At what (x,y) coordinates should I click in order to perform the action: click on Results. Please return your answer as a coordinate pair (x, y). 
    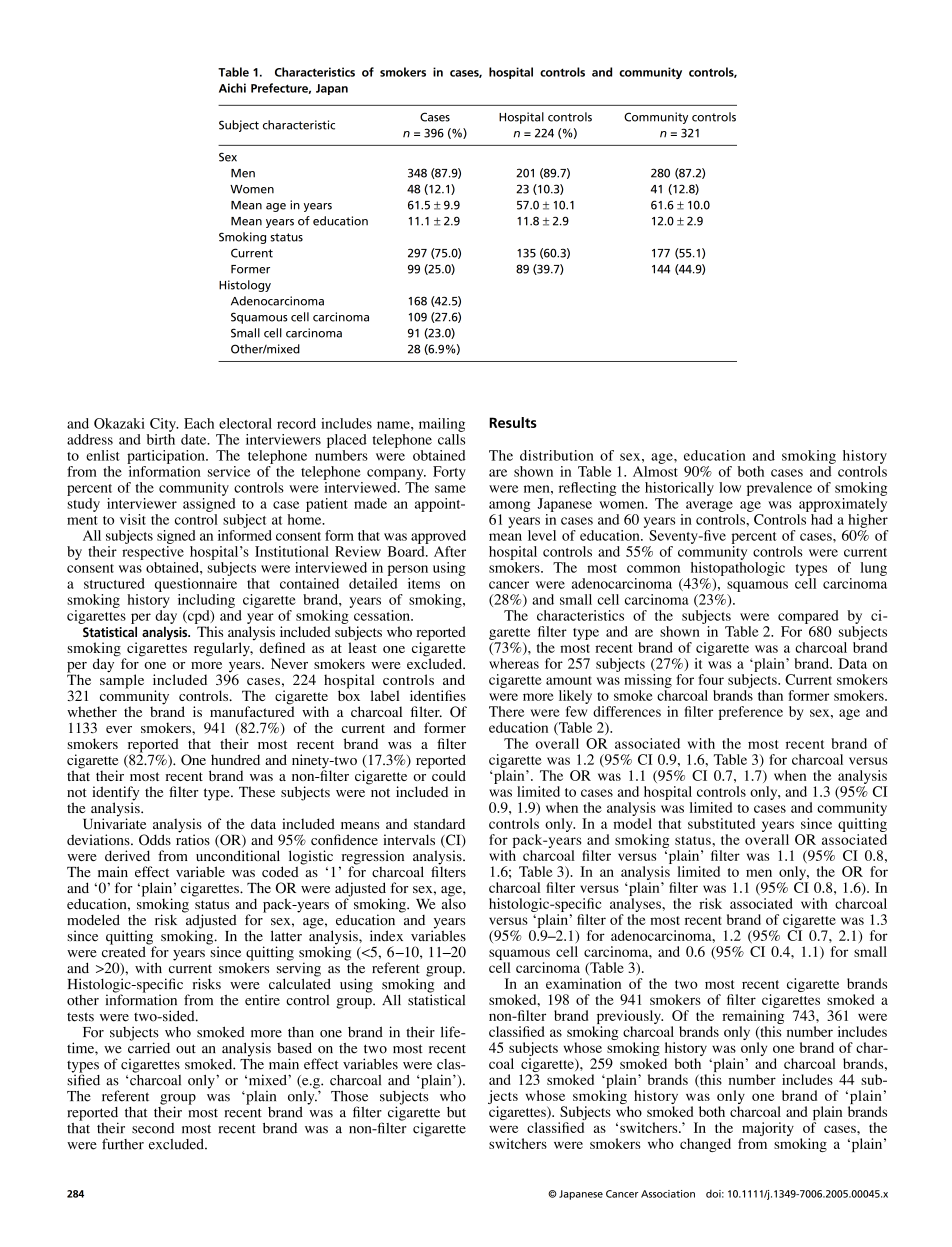
    Looking at the image, I should click on (513, 422).
